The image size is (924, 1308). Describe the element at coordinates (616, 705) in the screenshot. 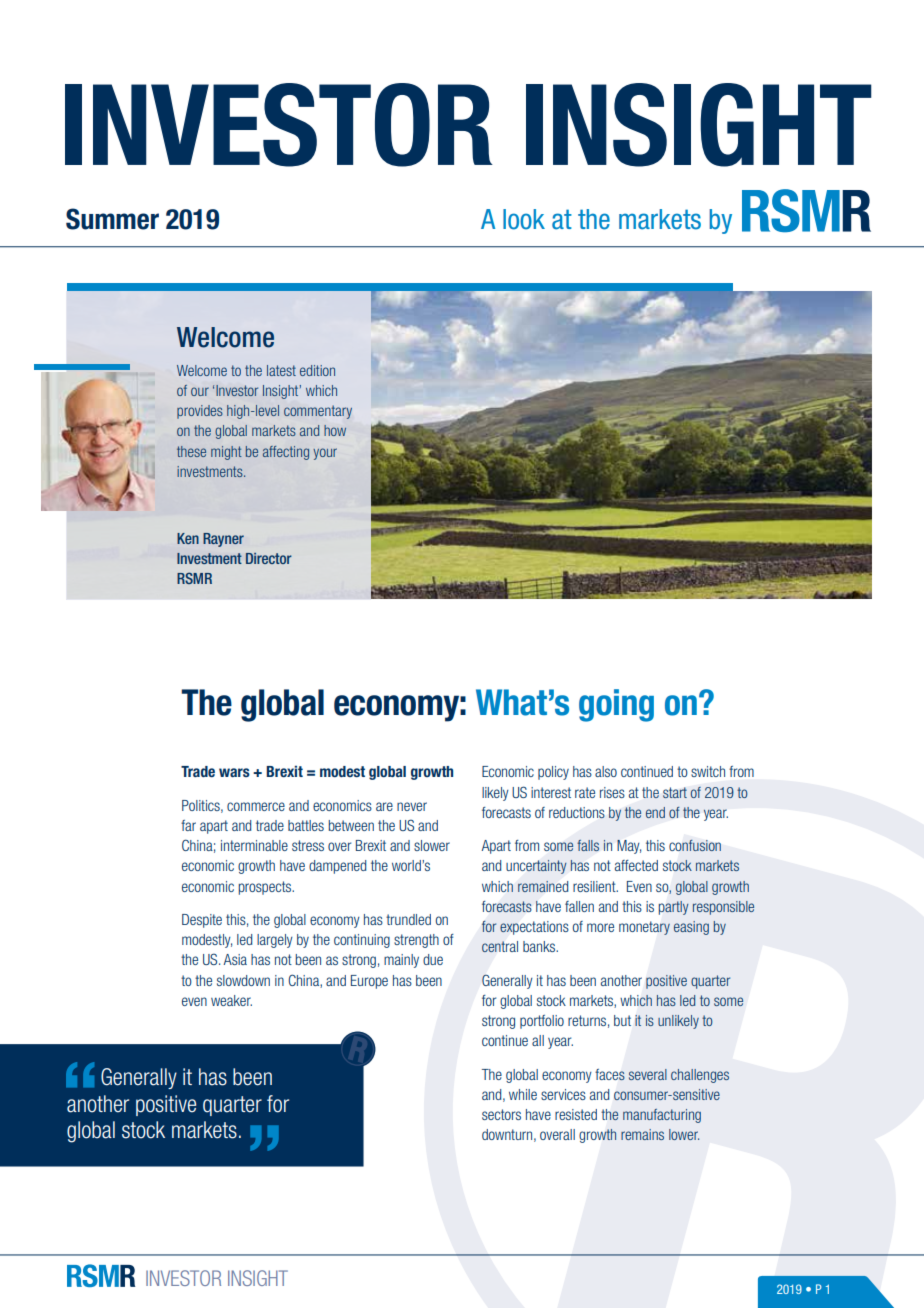

I see `going` at that location.
